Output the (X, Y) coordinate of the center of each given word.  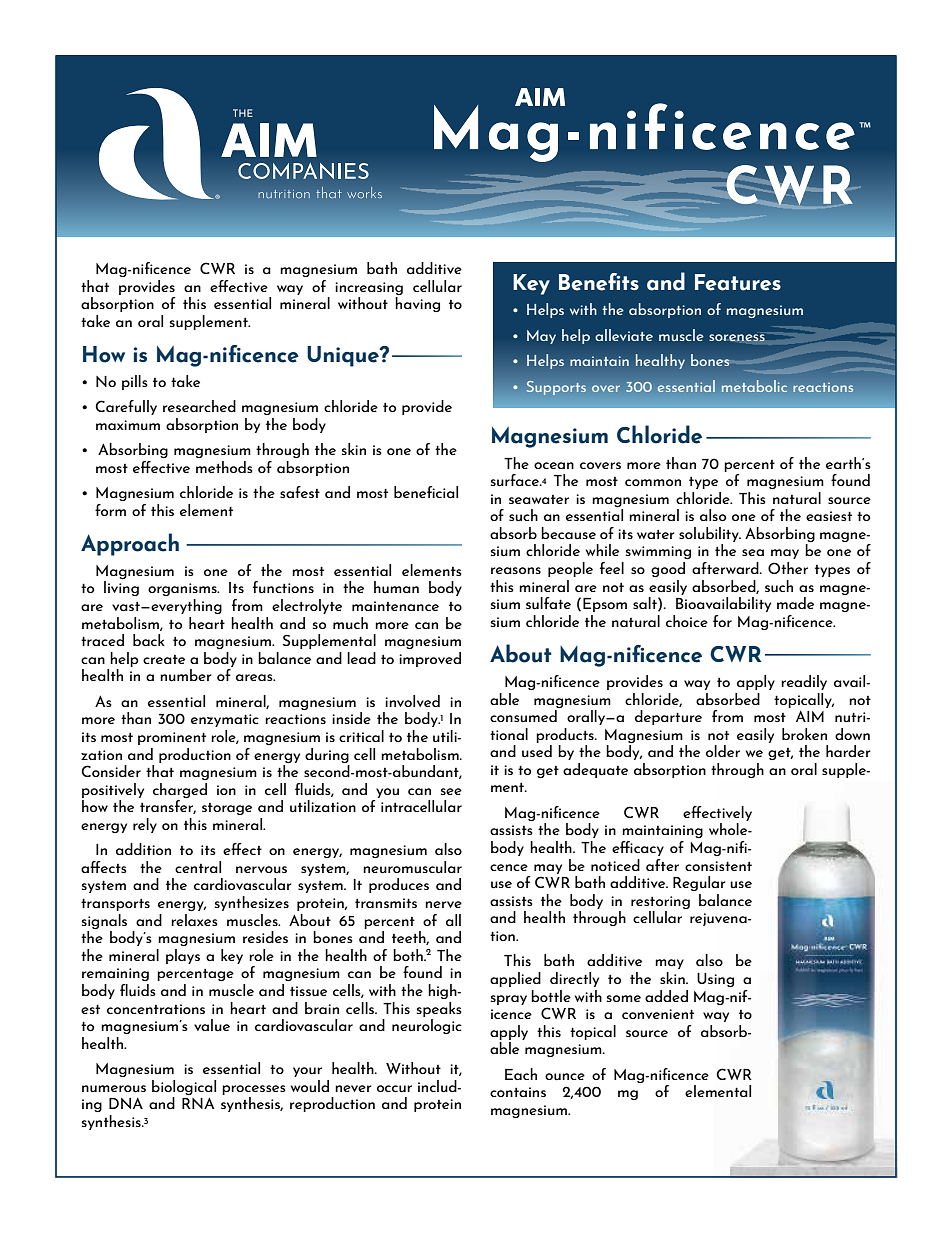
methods (224, 467)
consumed (523, 716)
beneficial (426, 492)
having (417, 304)
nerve (443, 904)
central (198, 867)
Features (738, 282)
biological (184, 1087)
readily (804, 682)
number (186, 675)
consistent (718, 866)
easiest (829, 516)
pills (135, 382)
